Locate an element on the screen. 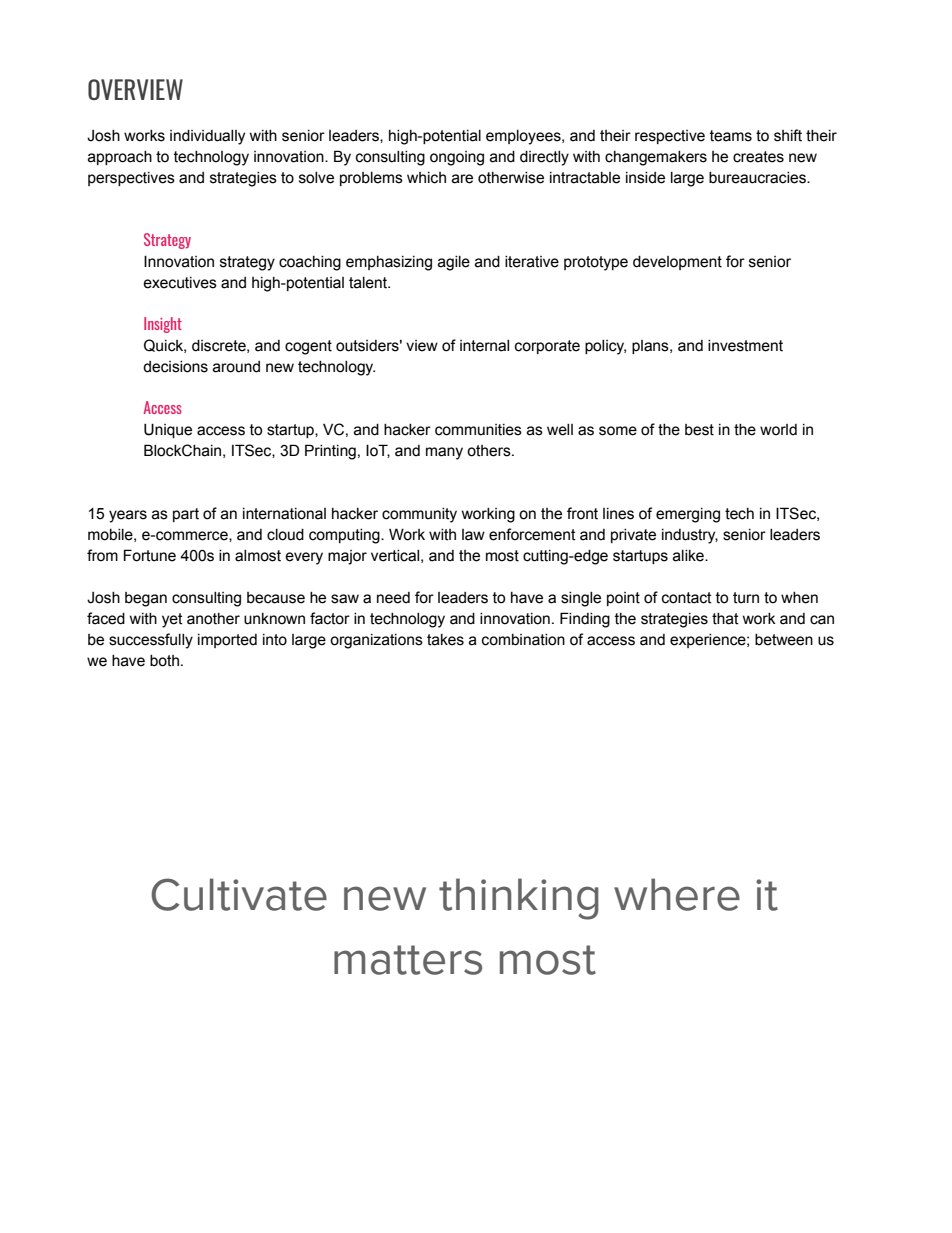 The image size is (952, 1233). creates is located at coordinates (758, 157).
